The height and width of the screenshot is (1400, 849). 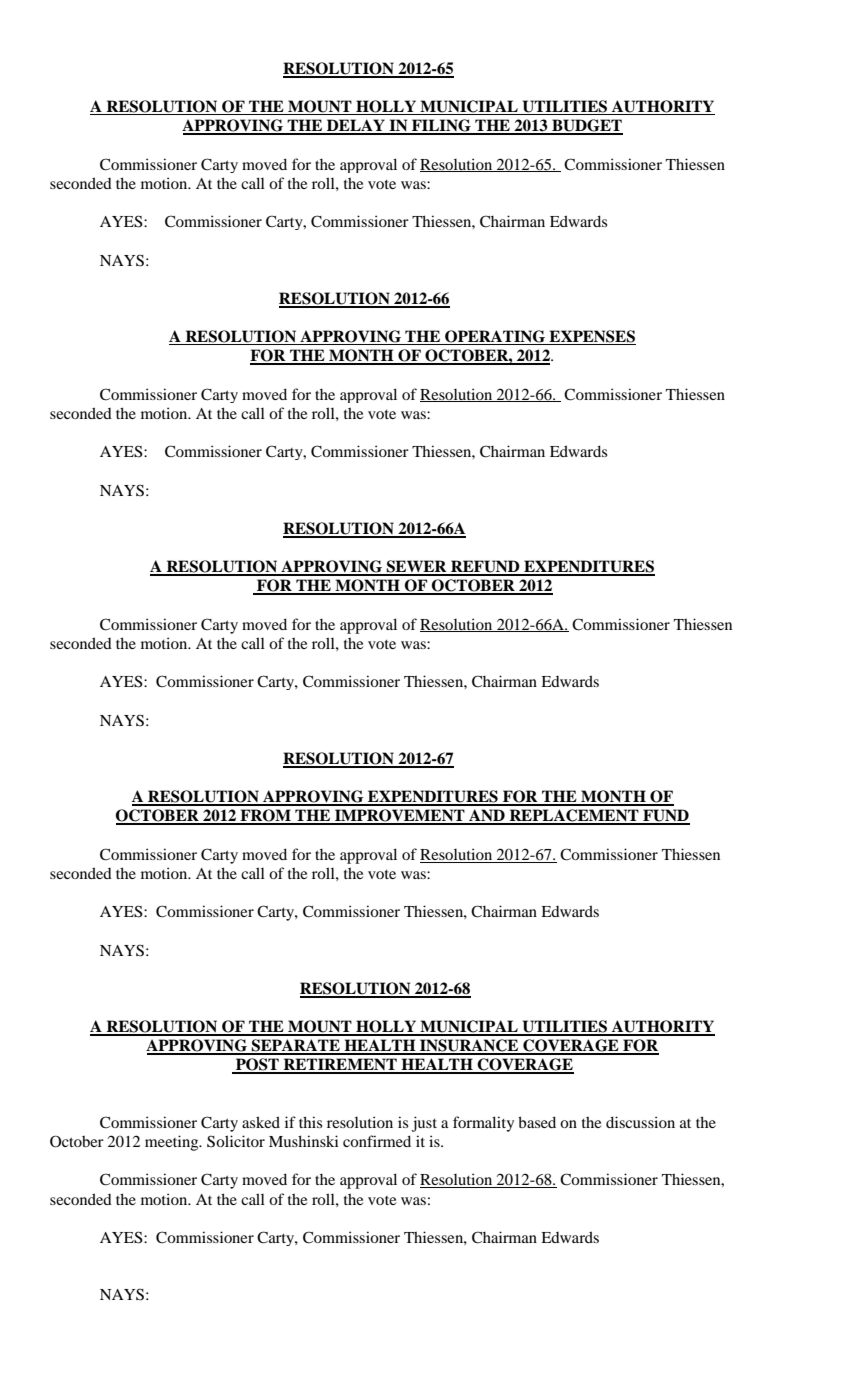 I want to click on EXPENSES, so click(x=591, y=337).
